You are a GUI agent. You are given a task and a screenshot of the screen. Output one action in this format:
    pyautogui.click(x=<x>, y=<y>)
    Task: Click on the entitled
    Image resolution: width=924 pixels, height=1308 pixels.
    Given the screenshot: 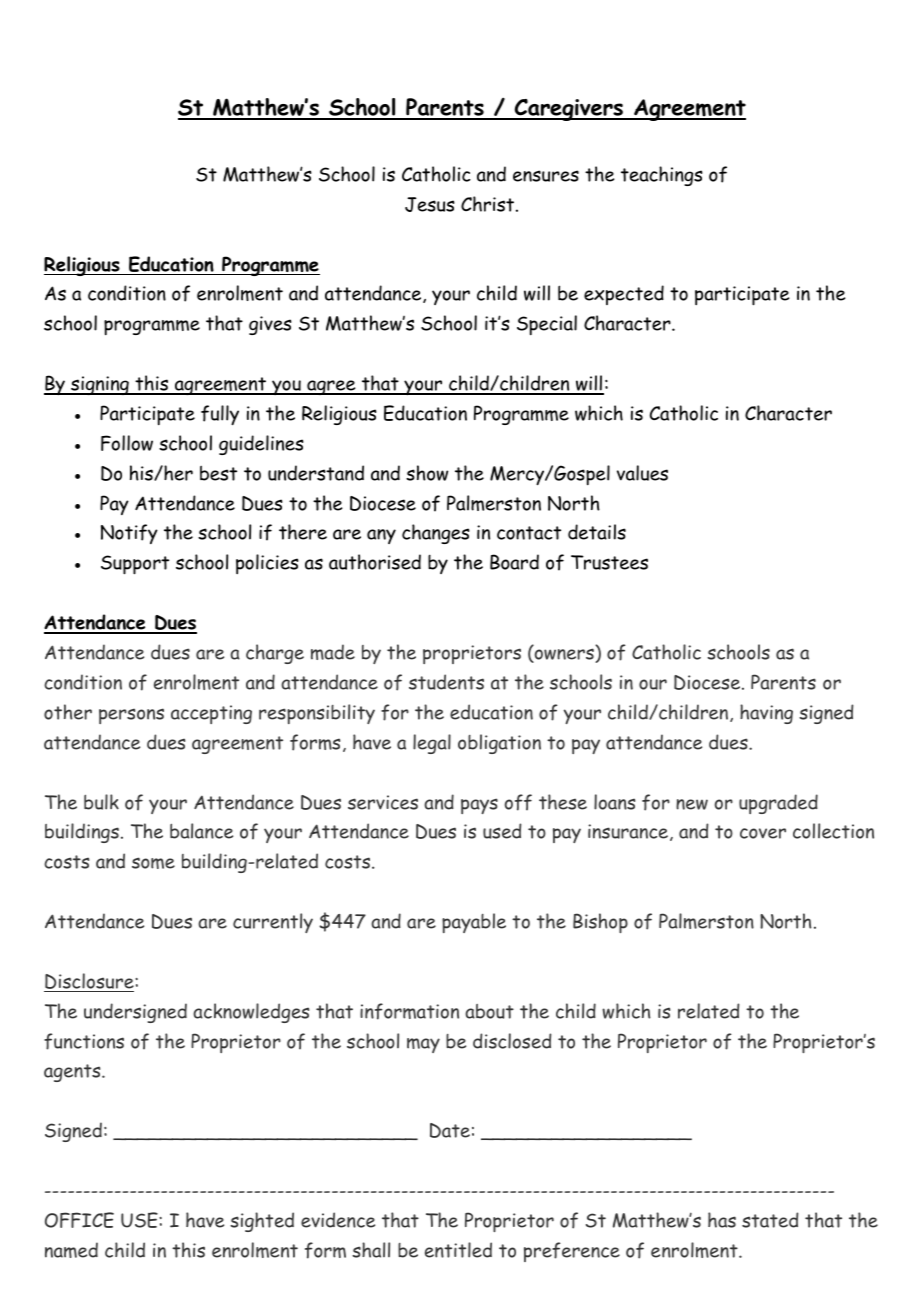 What is the action you would take?
    pyautogui.click(x=458, y=1250)
